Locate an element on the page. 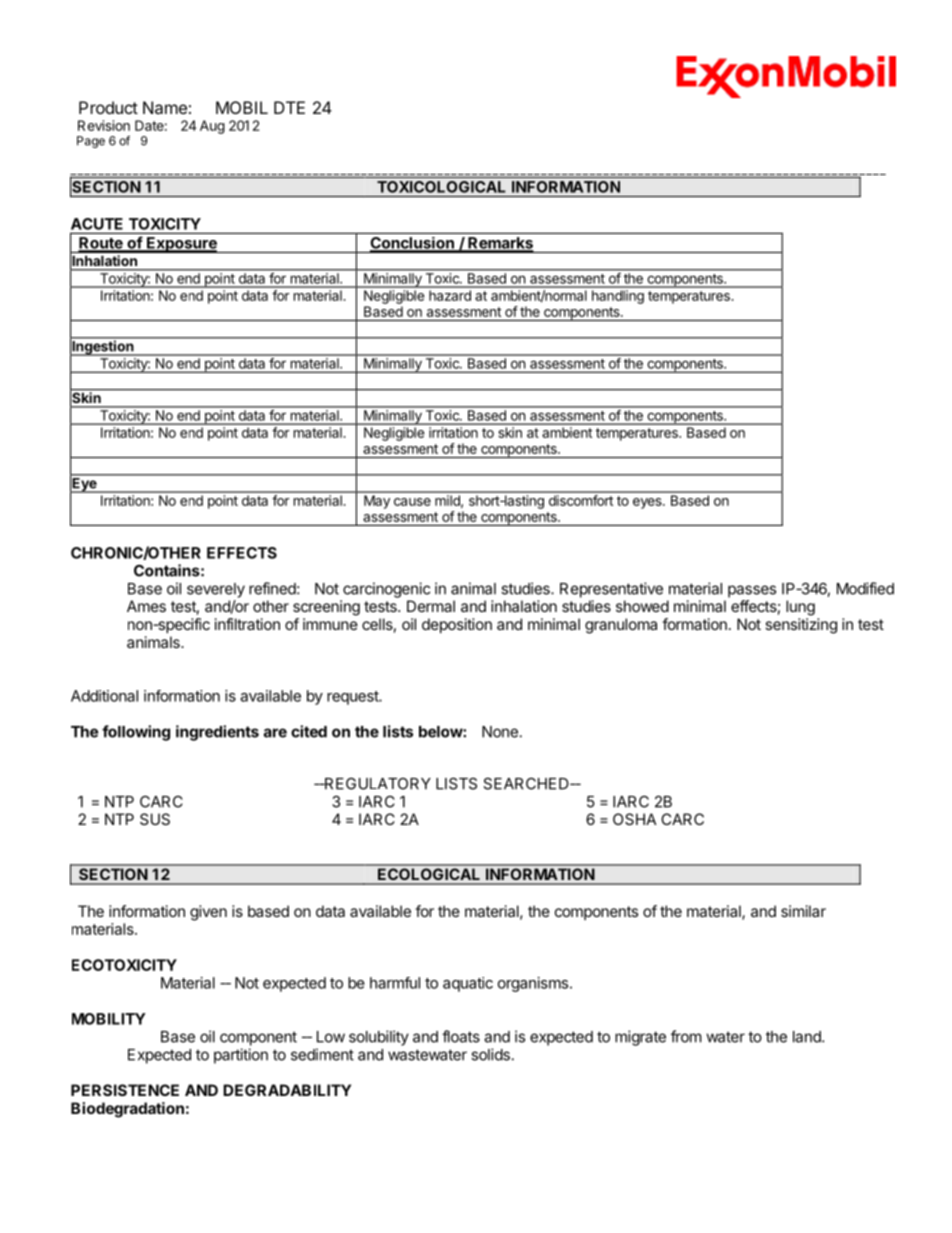 The width and height of the page is (952, 1233). solids is located at coordinates (490, 1054).
